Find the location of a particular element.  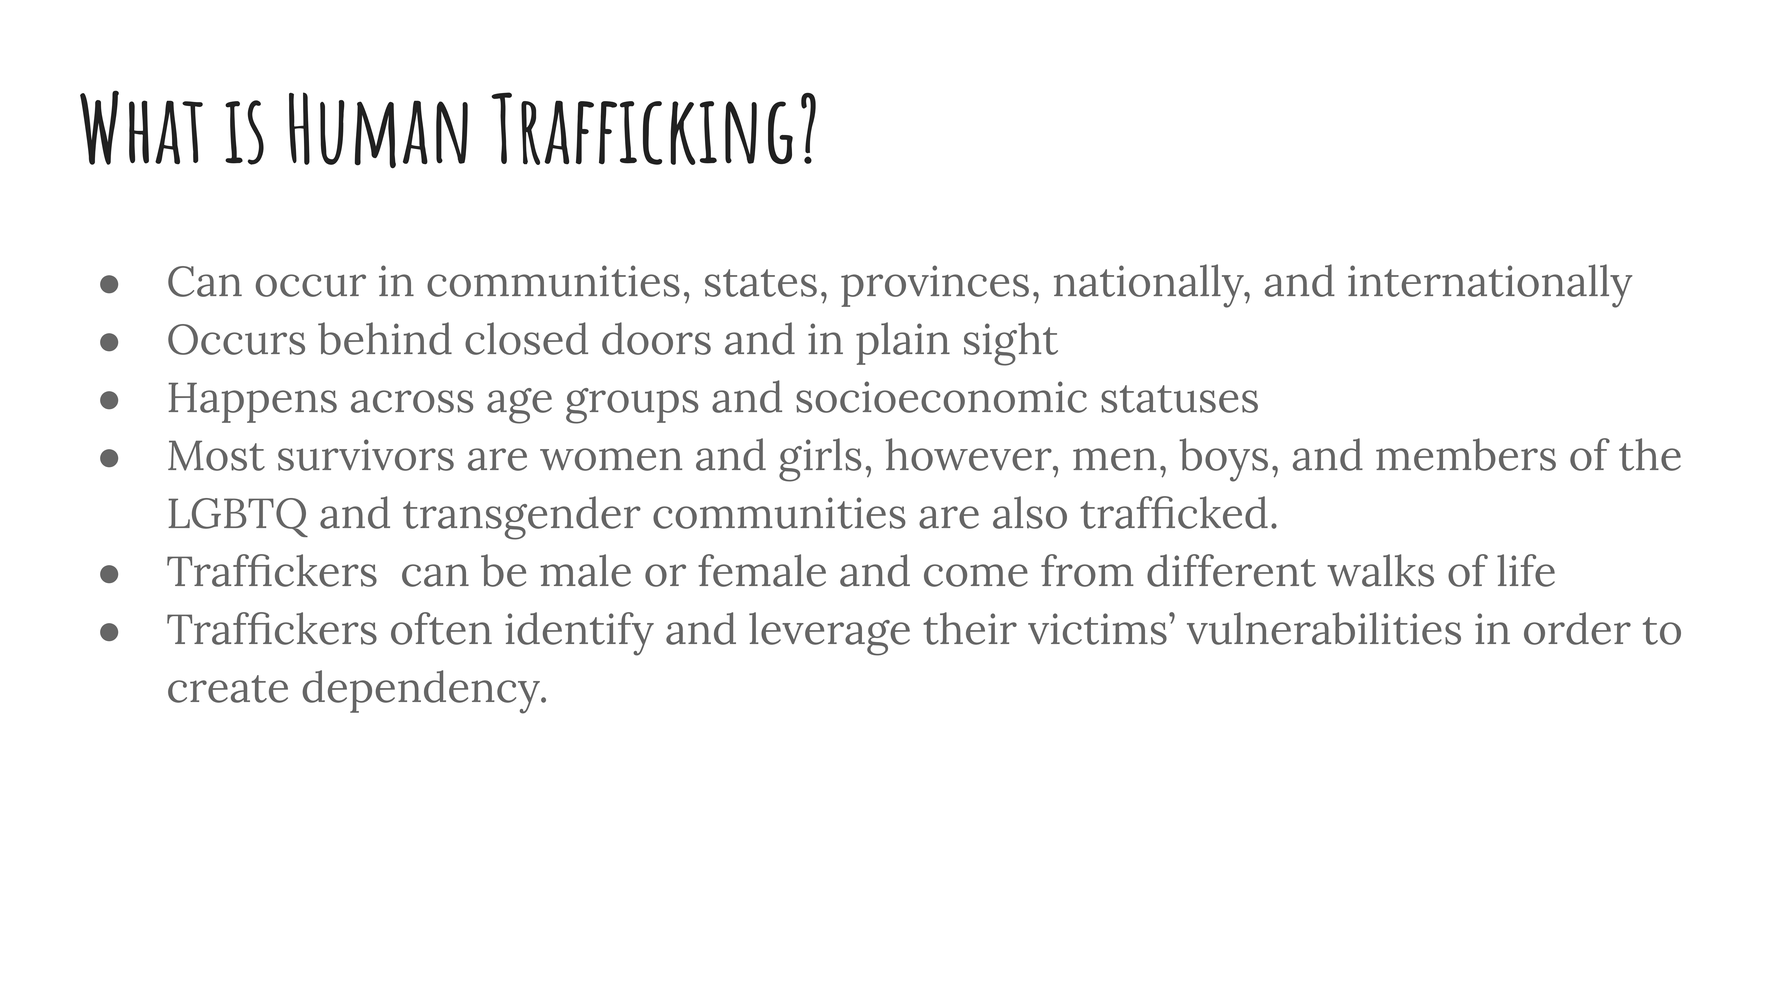

members is located at coordinates (1466, 454).
